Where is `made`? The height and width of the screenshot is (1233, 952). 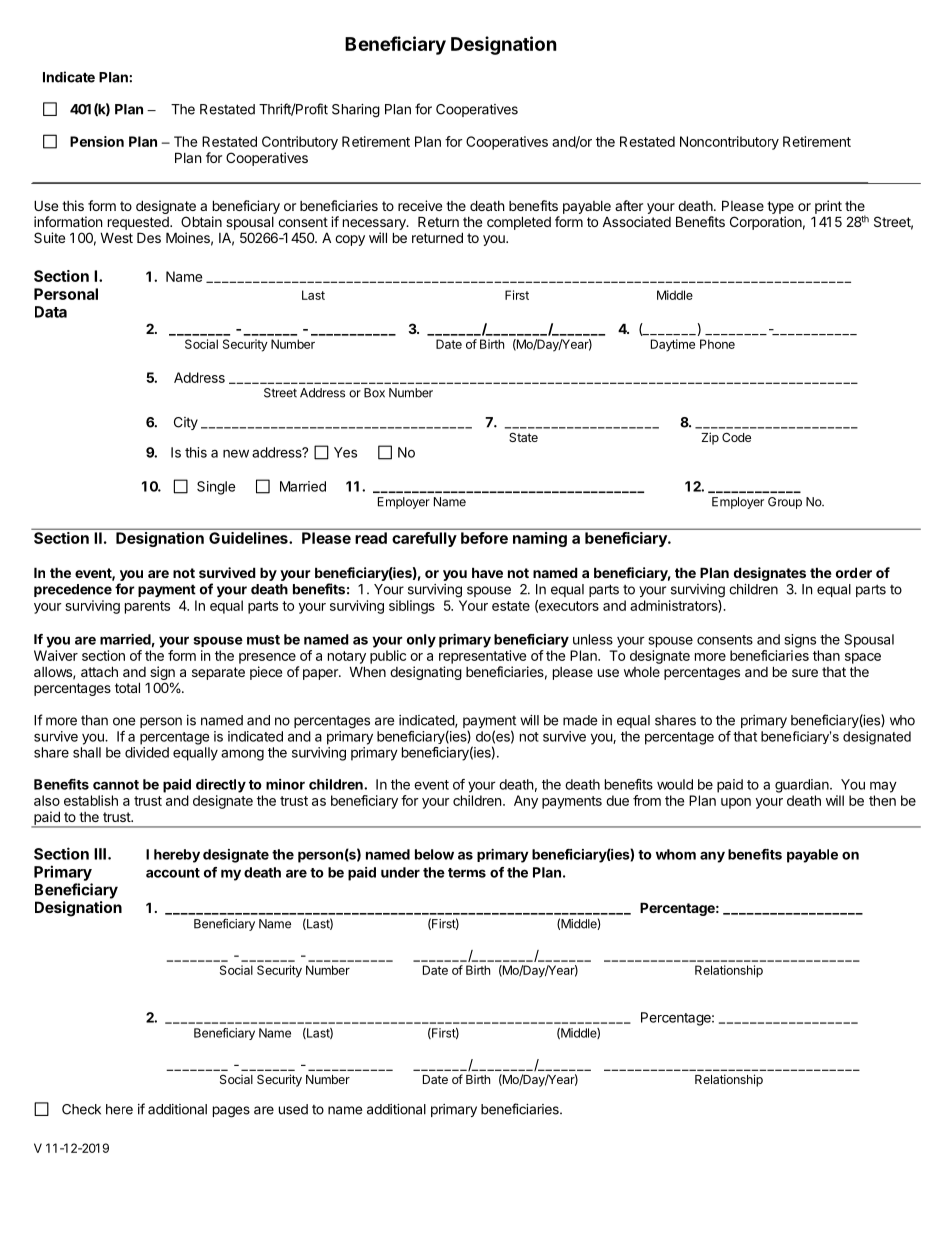 made is located at coordinates (580, 720).
